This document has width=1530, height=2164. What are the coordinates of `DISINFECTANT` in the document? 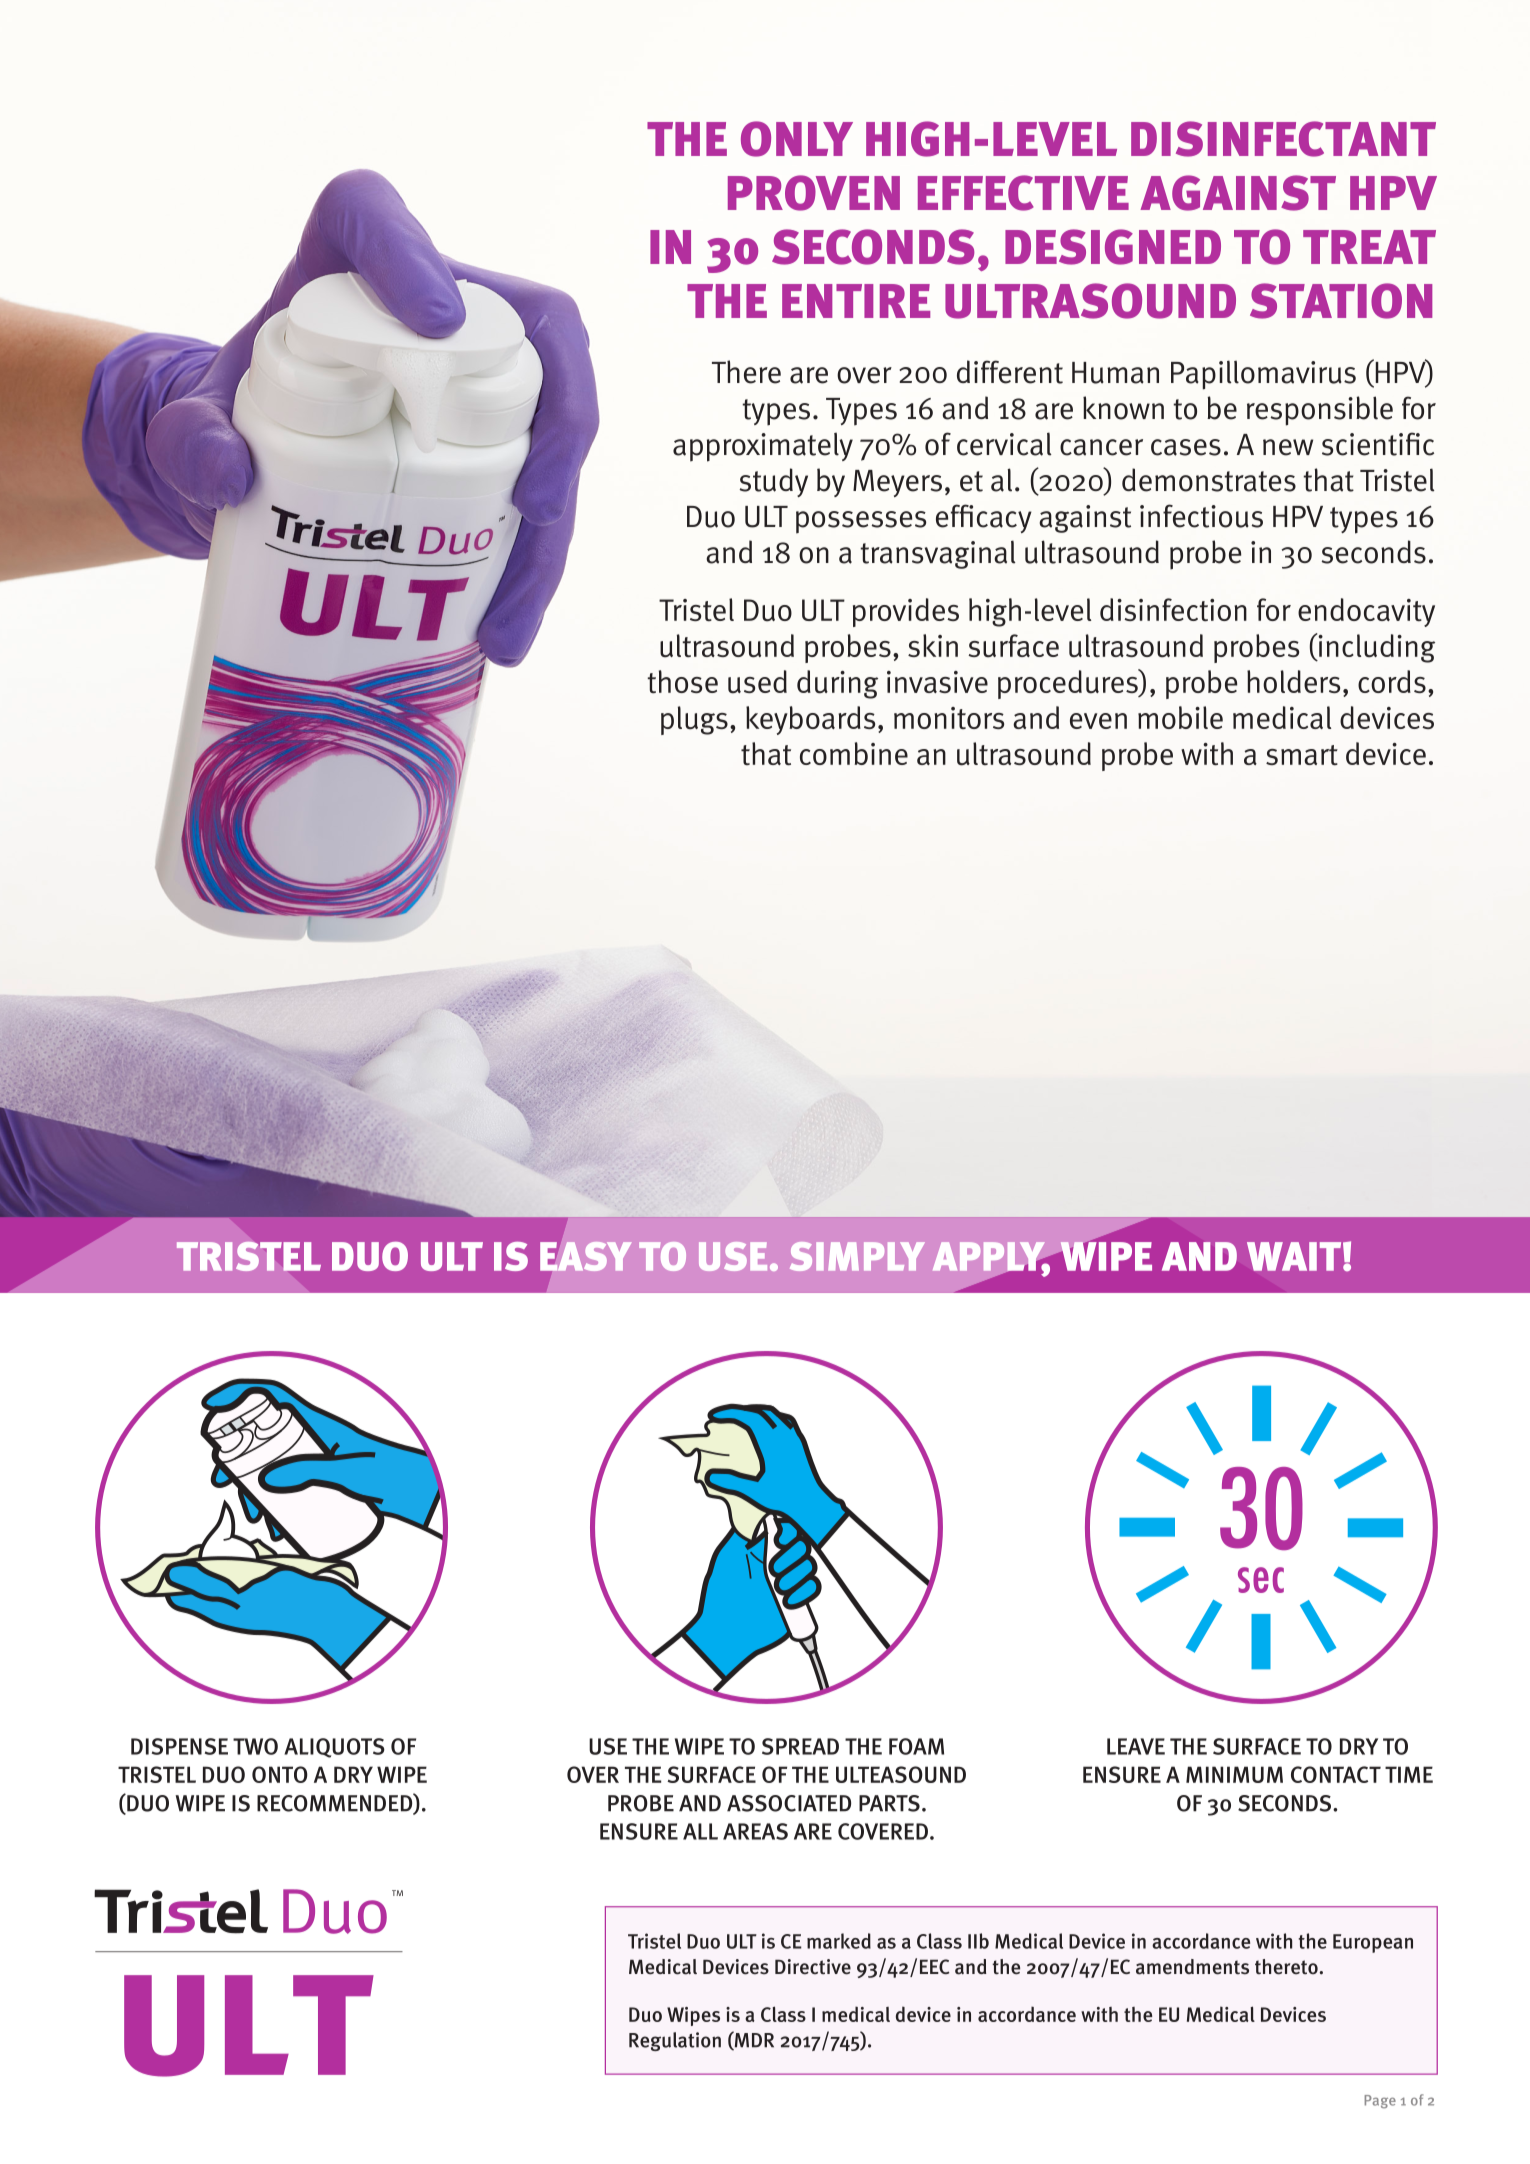 It's located at (1283, 139).
